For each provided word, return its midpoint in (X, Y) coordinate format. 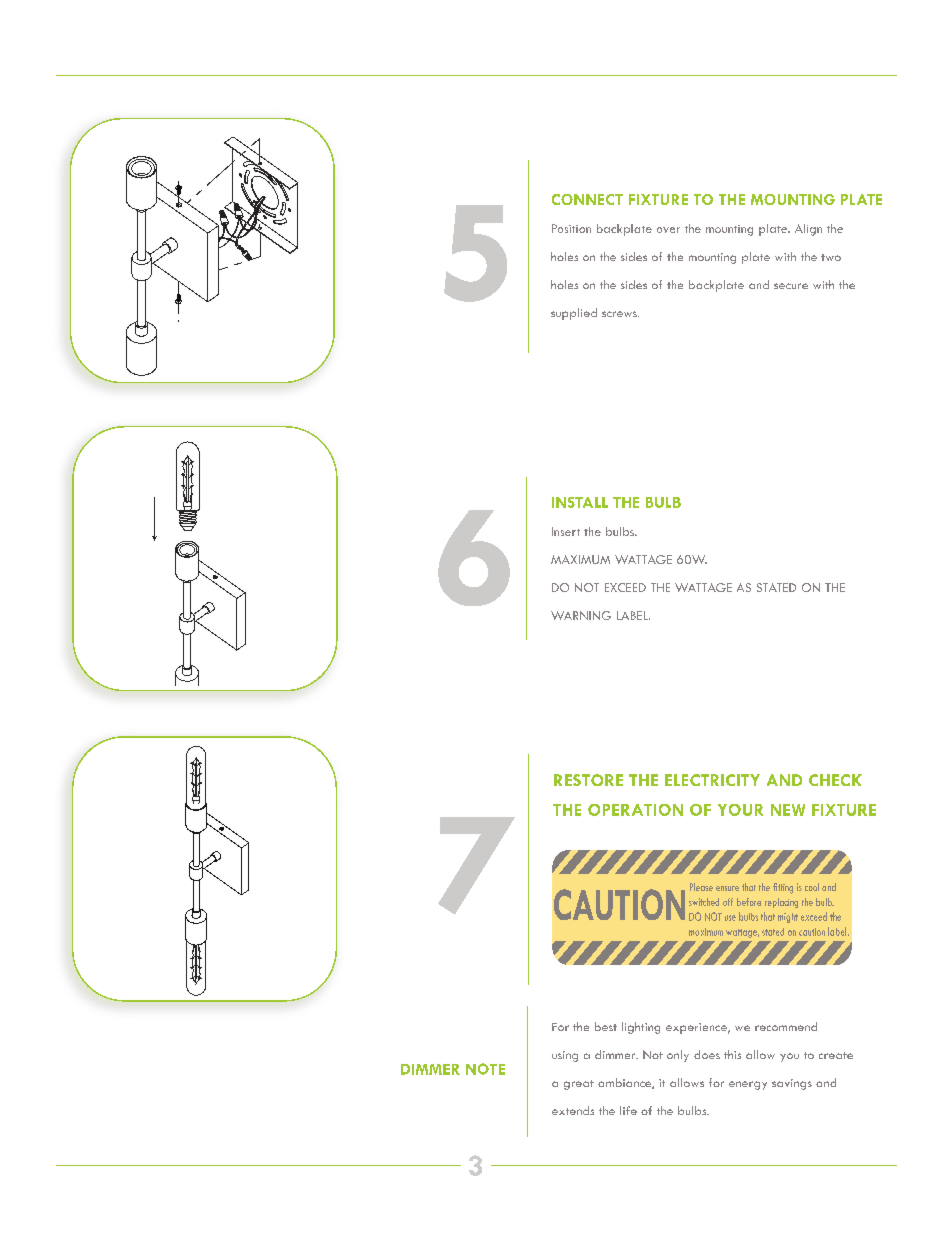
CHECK (835, 780)
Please (701, 887)
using (565, 1056)
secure (791, 286)
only (678, 1056)
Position (571, 228)
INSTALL (580, 502)
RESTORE (588, 780)
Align (808, 230)
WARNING (581, 615)
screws (620, 314)
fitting (783, 888)
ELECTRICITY (712, 780)
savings (792, 1084)
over (668, 230)
